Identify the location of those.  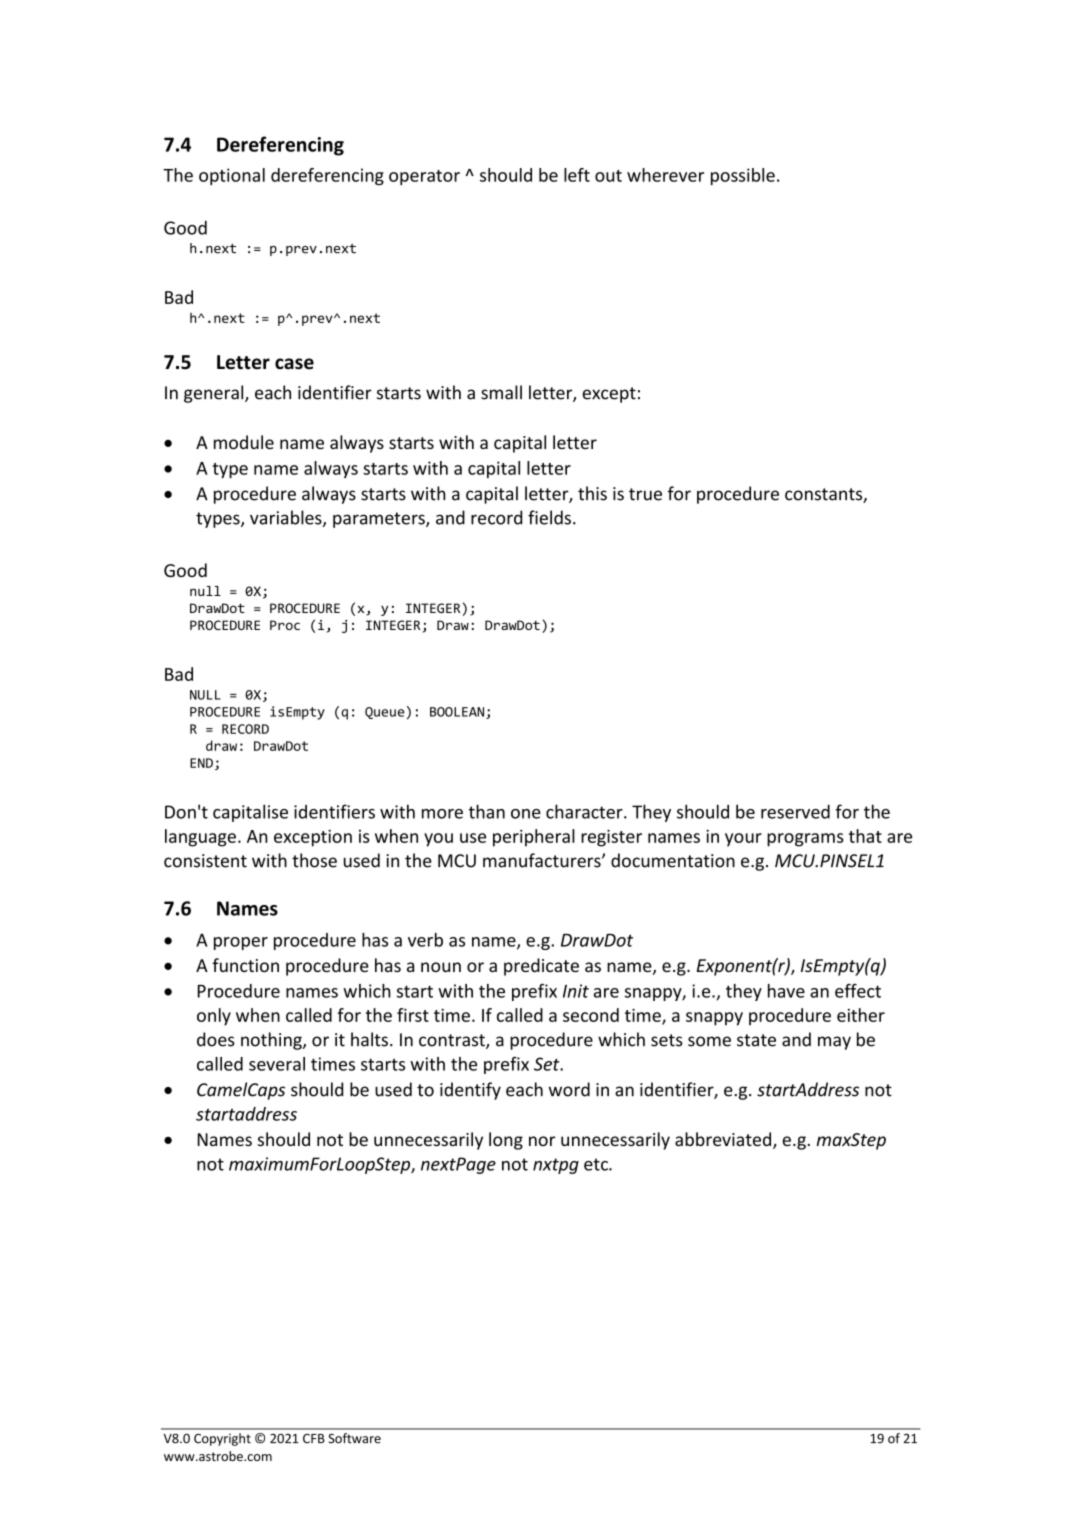
(314, 860).
